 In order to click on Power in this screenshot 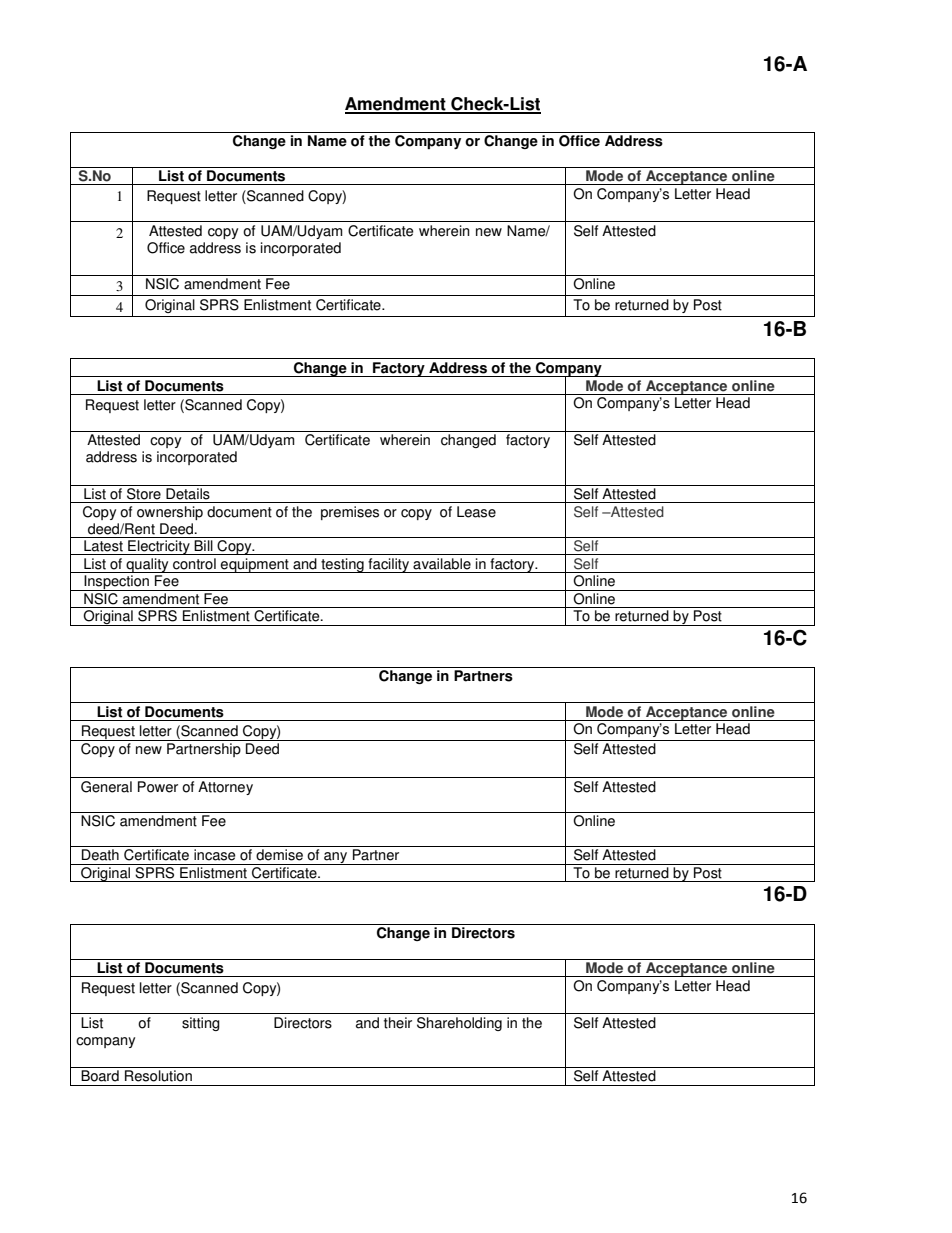, I will do `click(158, 787)`.
